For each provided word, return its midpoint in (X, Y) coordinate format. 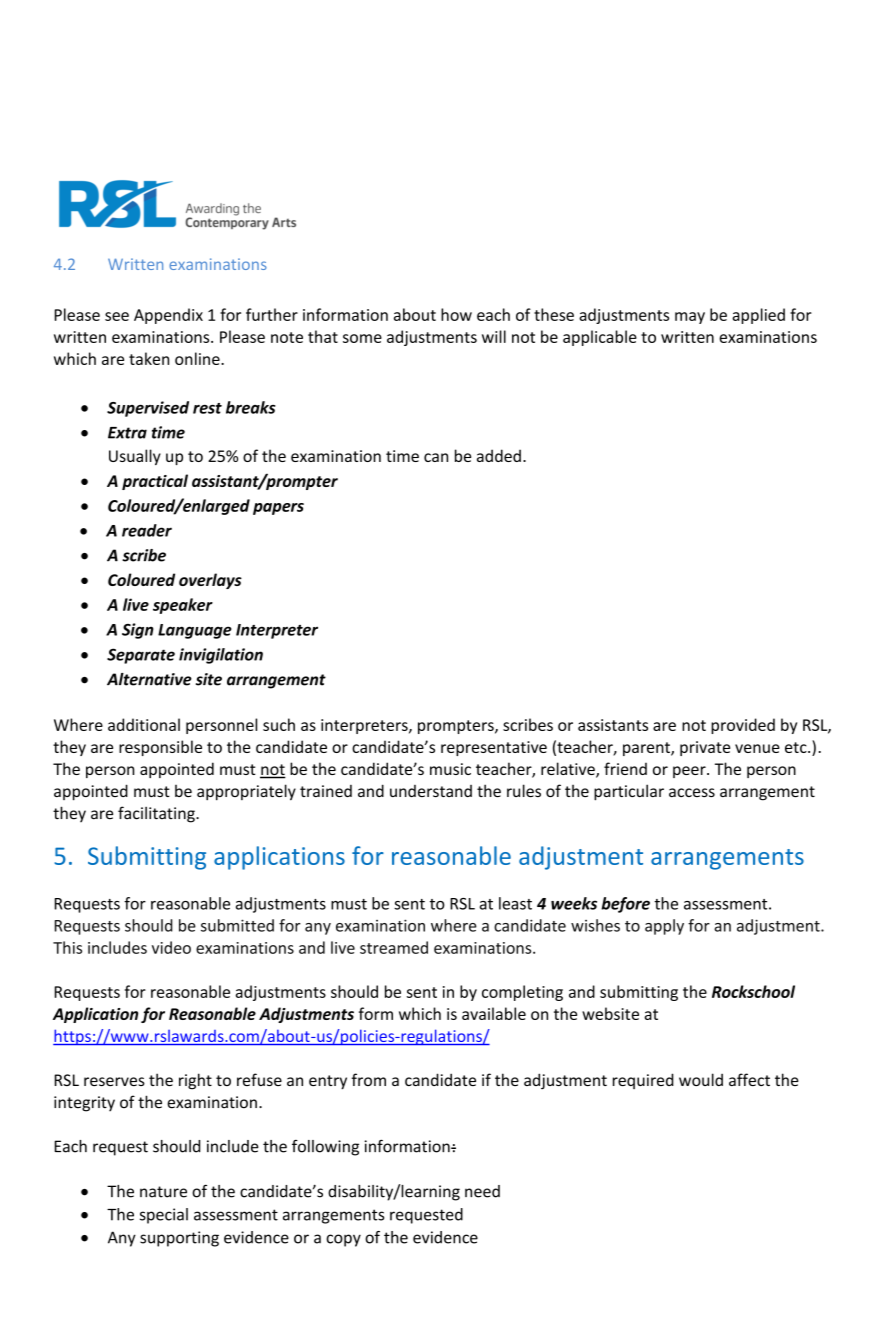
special (164, 1216)
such (279, 724)
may (690, 318)
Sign (138, 631)
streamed (394, 947)
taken (149, 358)
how (456, 314)
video (171, 947)
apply (664, 927)
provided (743, 726)
